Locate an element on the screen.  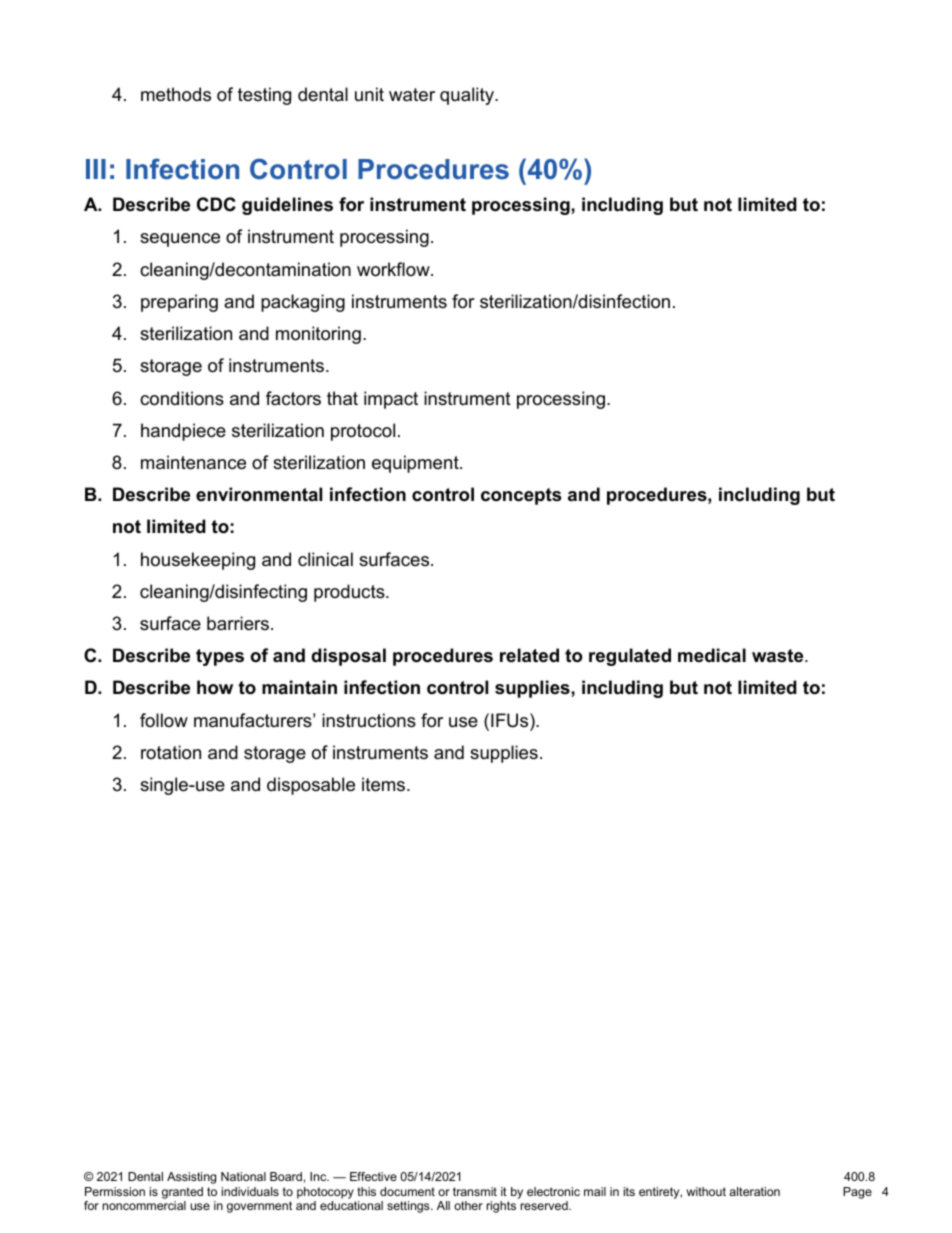
transmit is located at coordinates (475, 1191).
